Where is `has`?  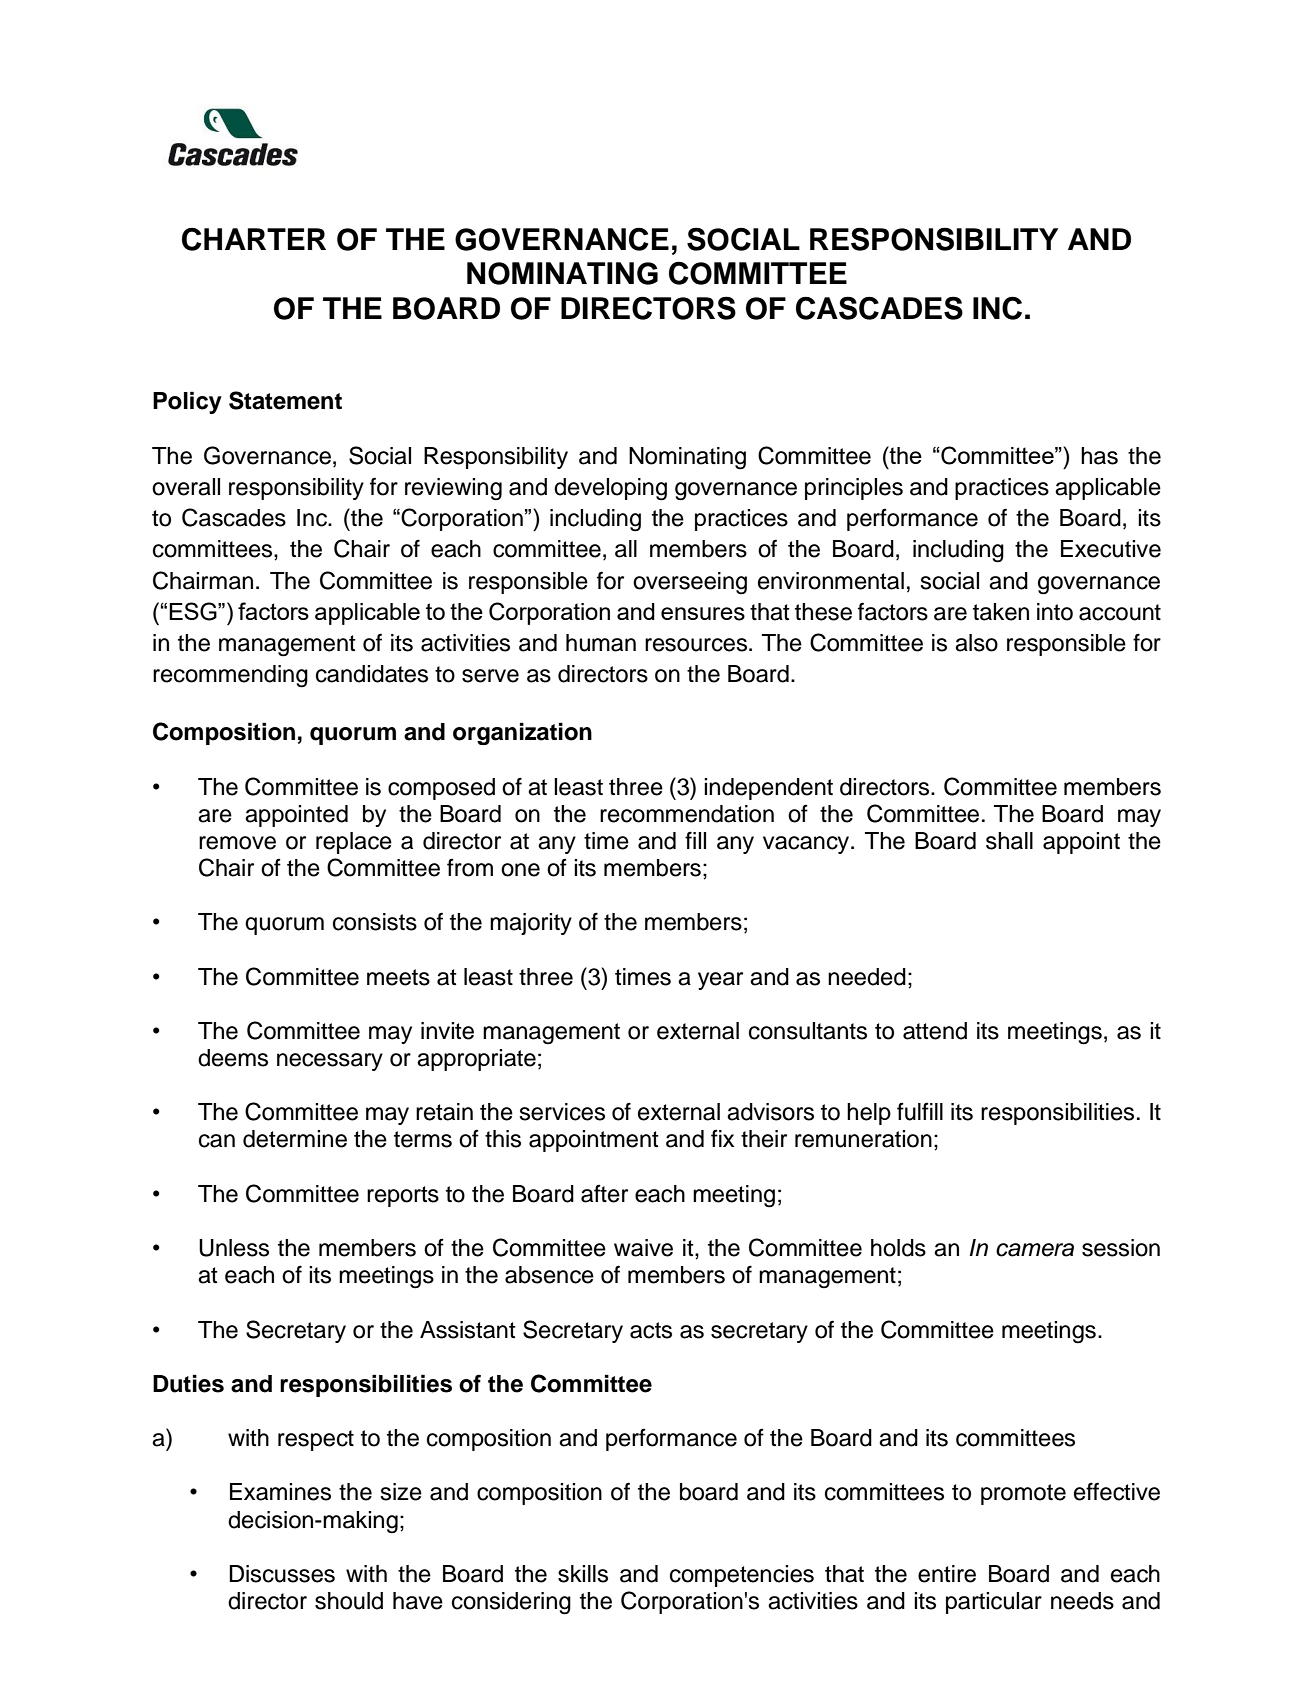
has is located at coordinates (1099, 456).
